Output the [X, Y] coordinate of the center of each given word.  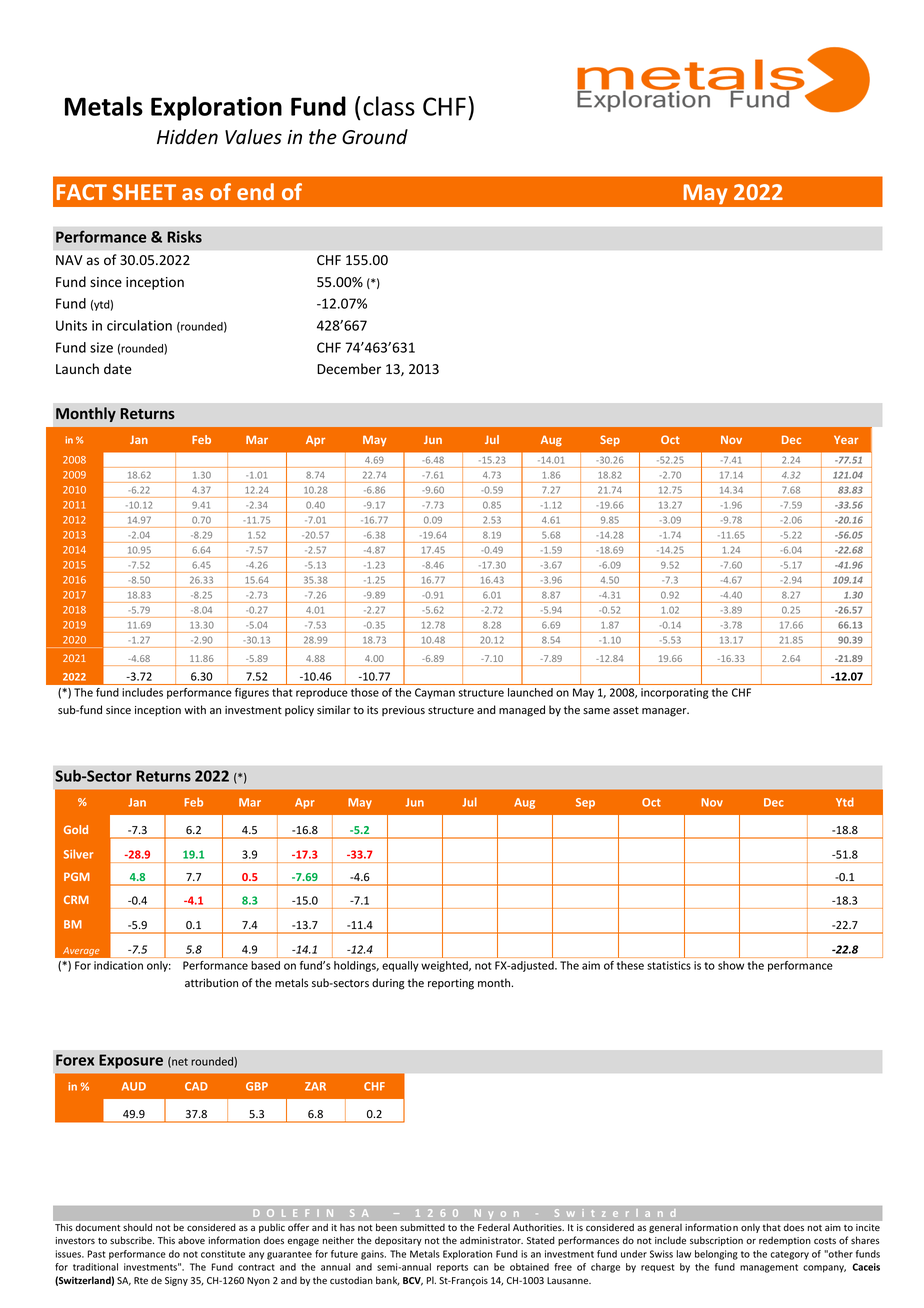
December [349, 369]
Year [846, 439]
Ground [375, 137]
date [118, 369]
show [731, 965]
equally [400, 966]
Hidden [187, 137]
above [191, 1240]
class [389, 106]
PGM [77, 876]
